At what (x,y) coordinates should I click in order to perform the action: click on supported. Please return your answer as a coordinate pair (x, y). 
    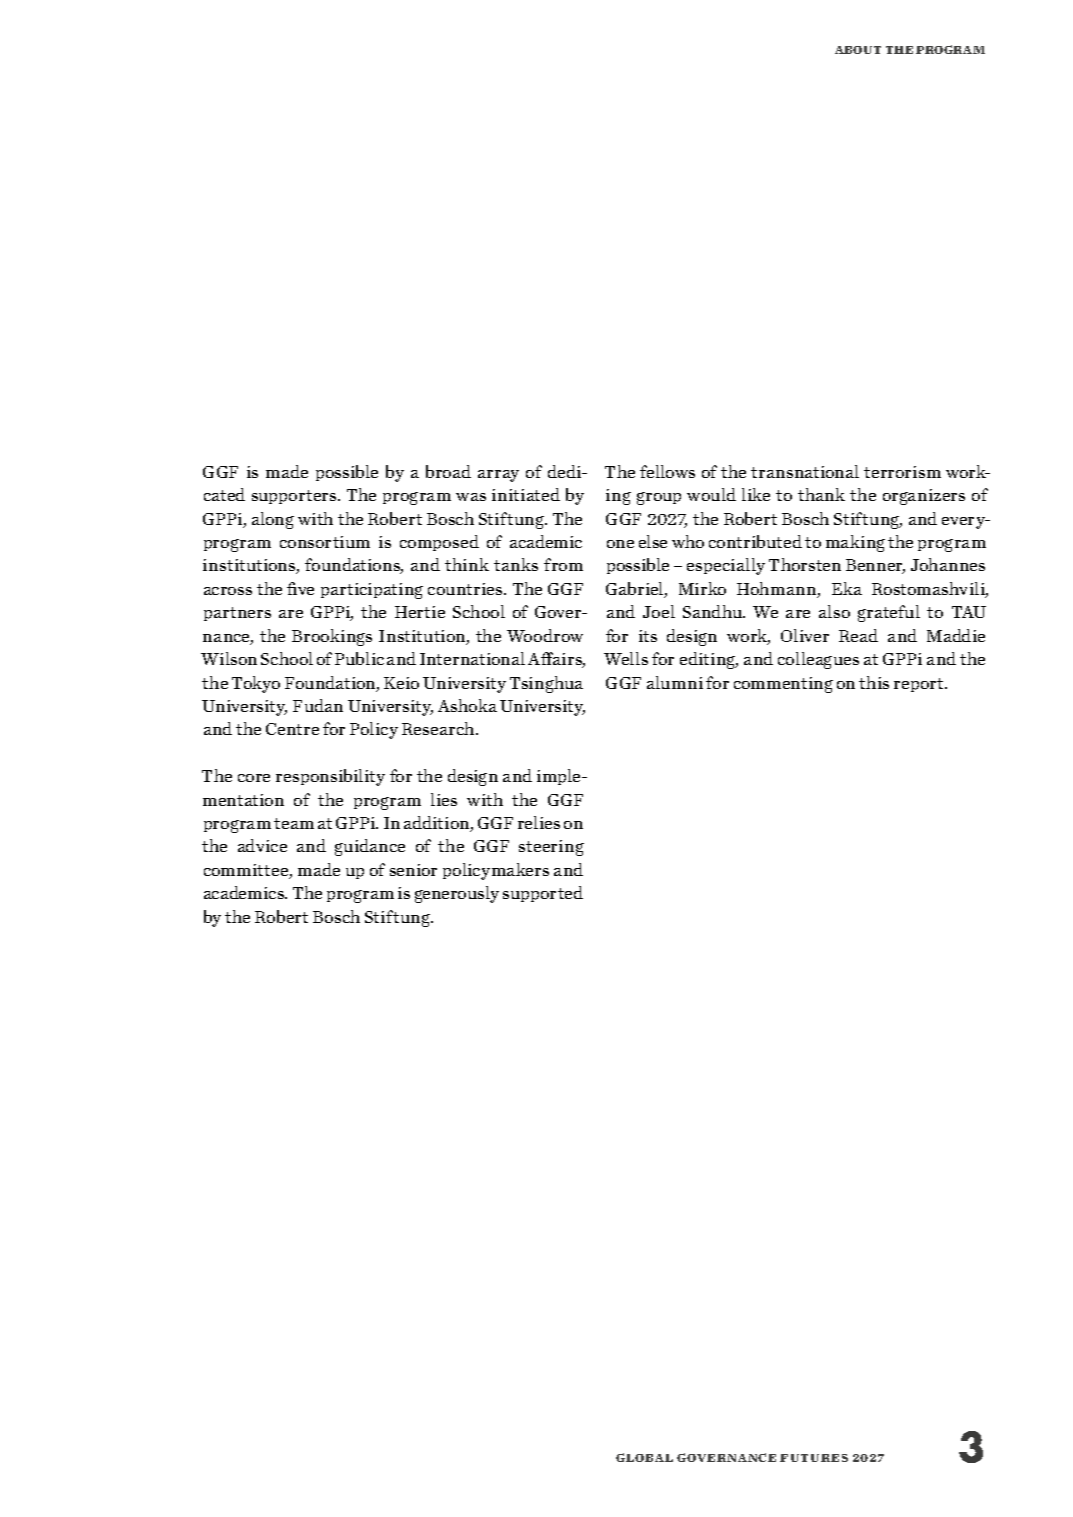
    Looking at the image, I should click on (543, 894).
